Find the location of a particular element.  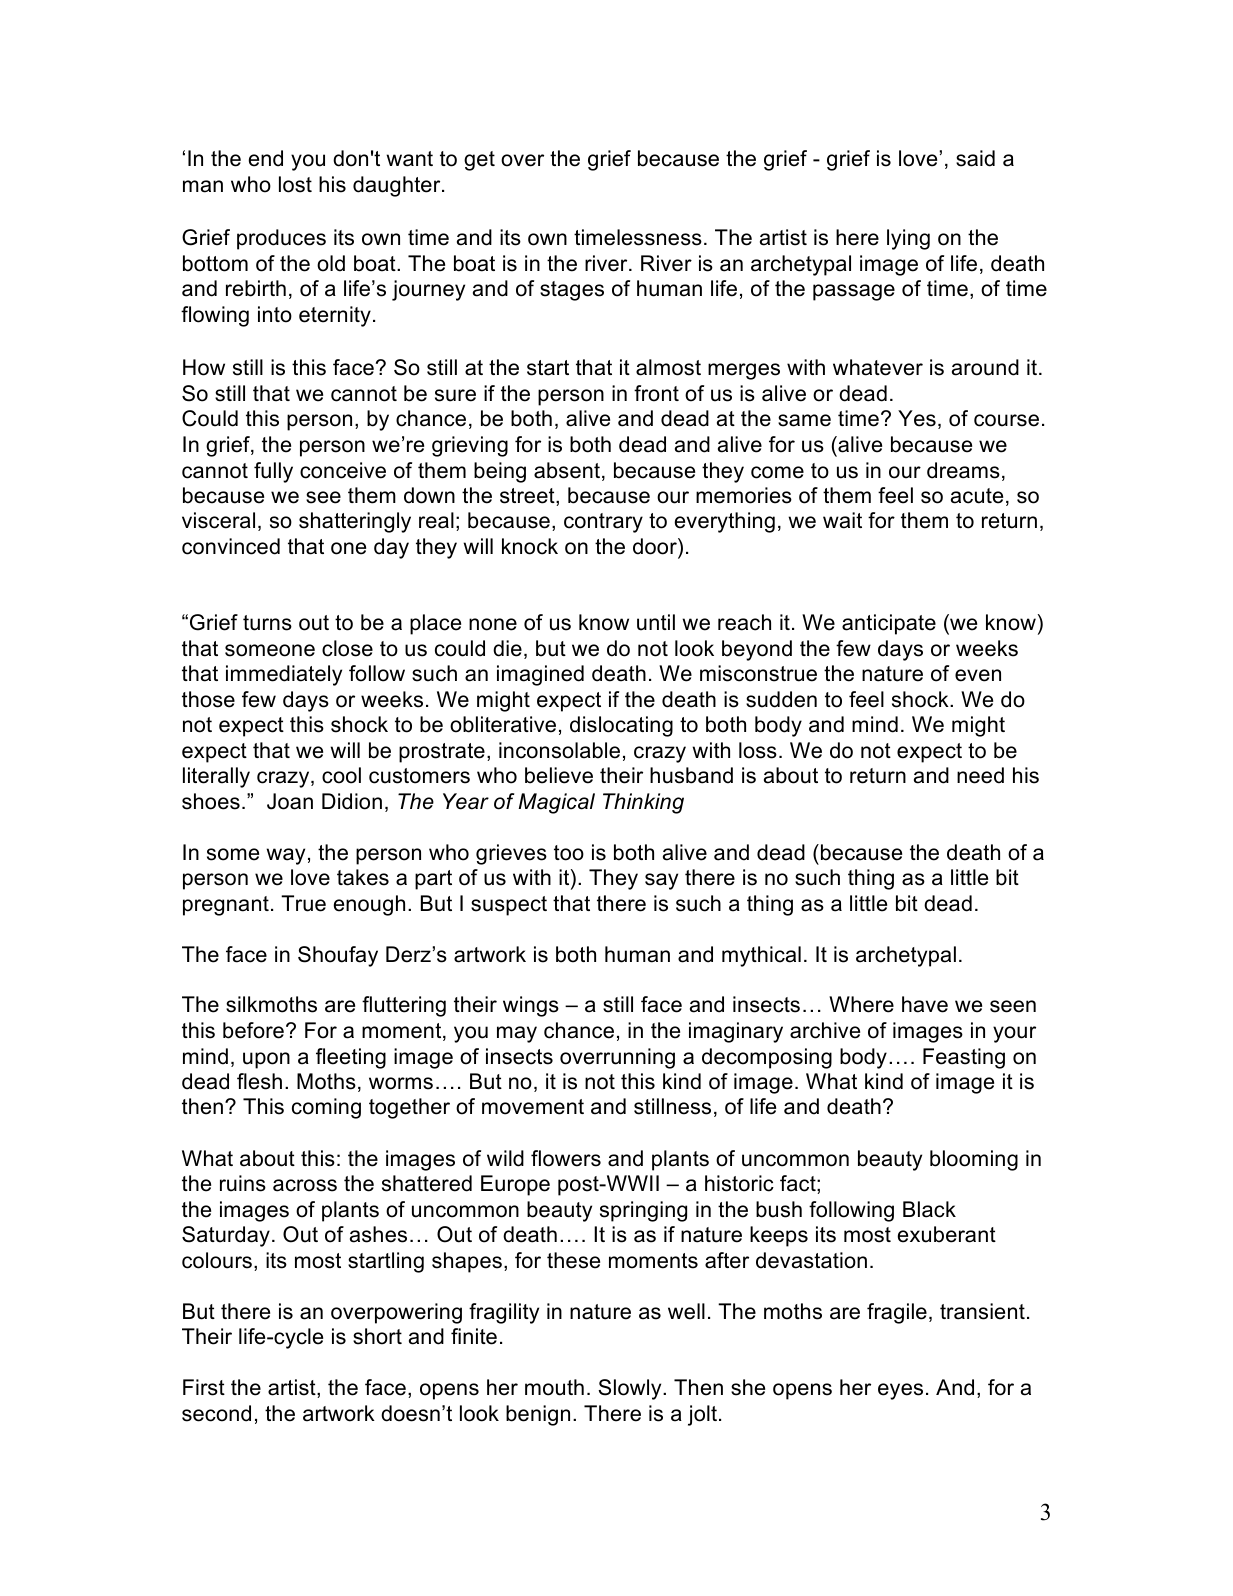

stages is located at coordinates (572, 291).
